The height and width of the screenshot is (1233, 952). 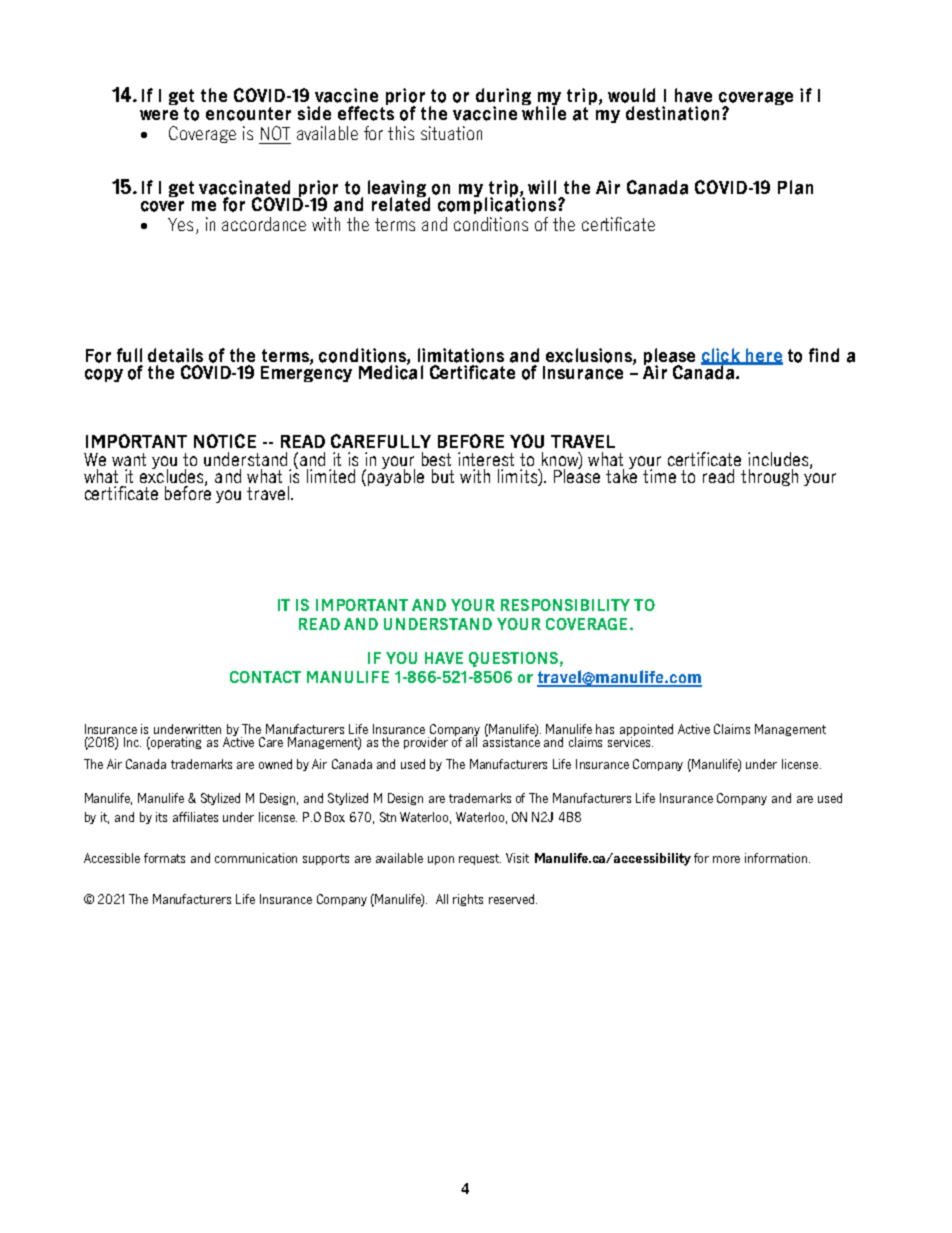 I want to click on destination, so click(x=672, y=113).
